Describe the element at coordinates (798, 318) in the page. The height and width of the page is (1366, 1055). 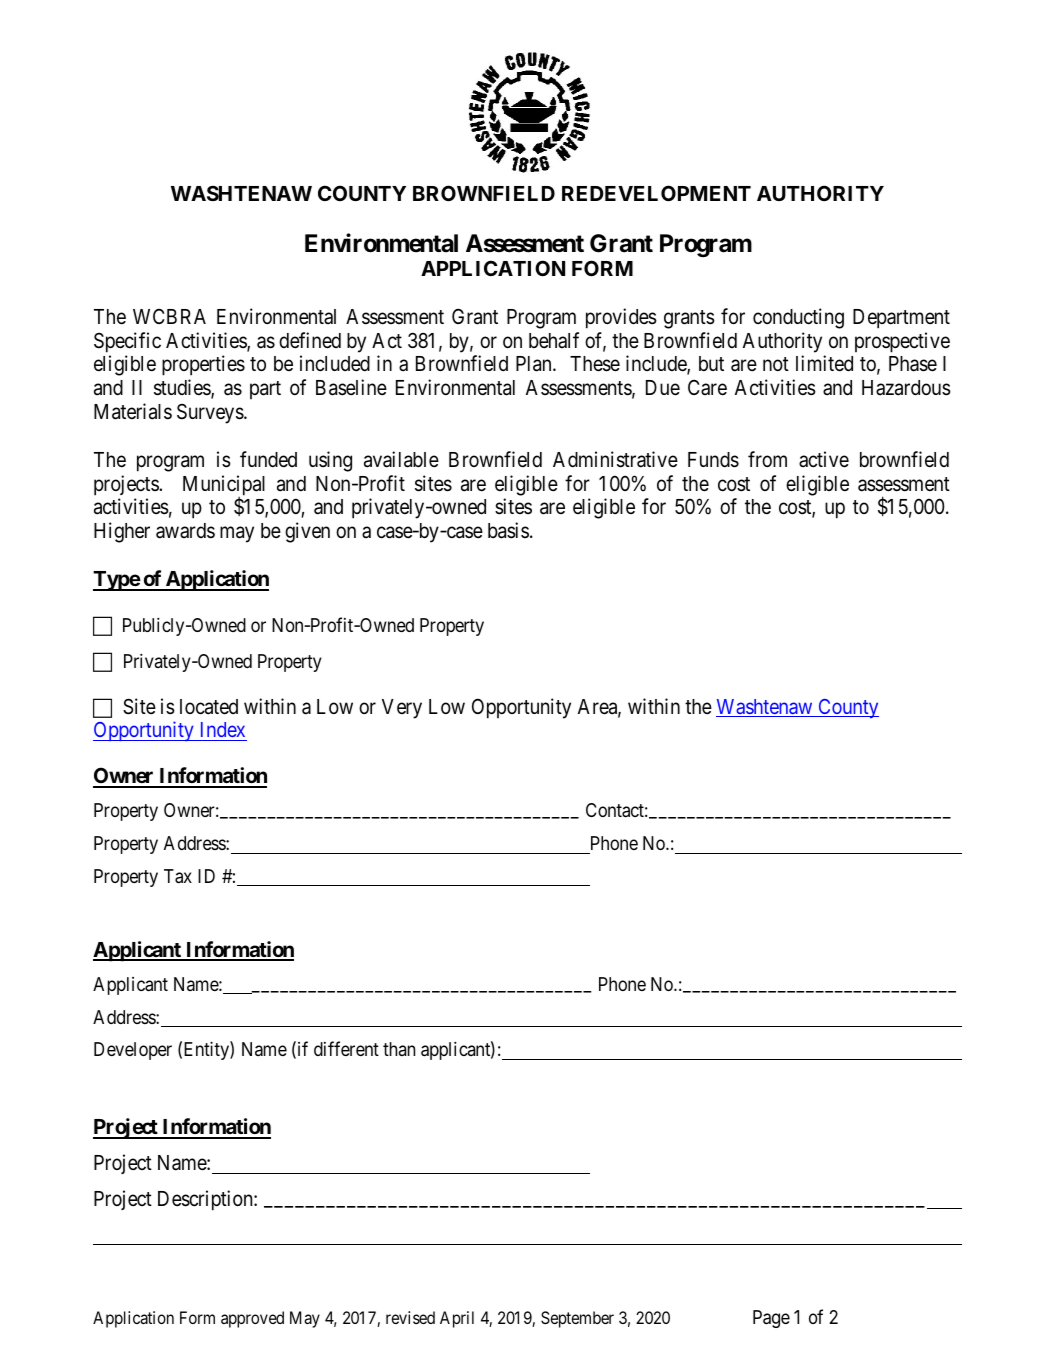
I see `conducting` at that location.
